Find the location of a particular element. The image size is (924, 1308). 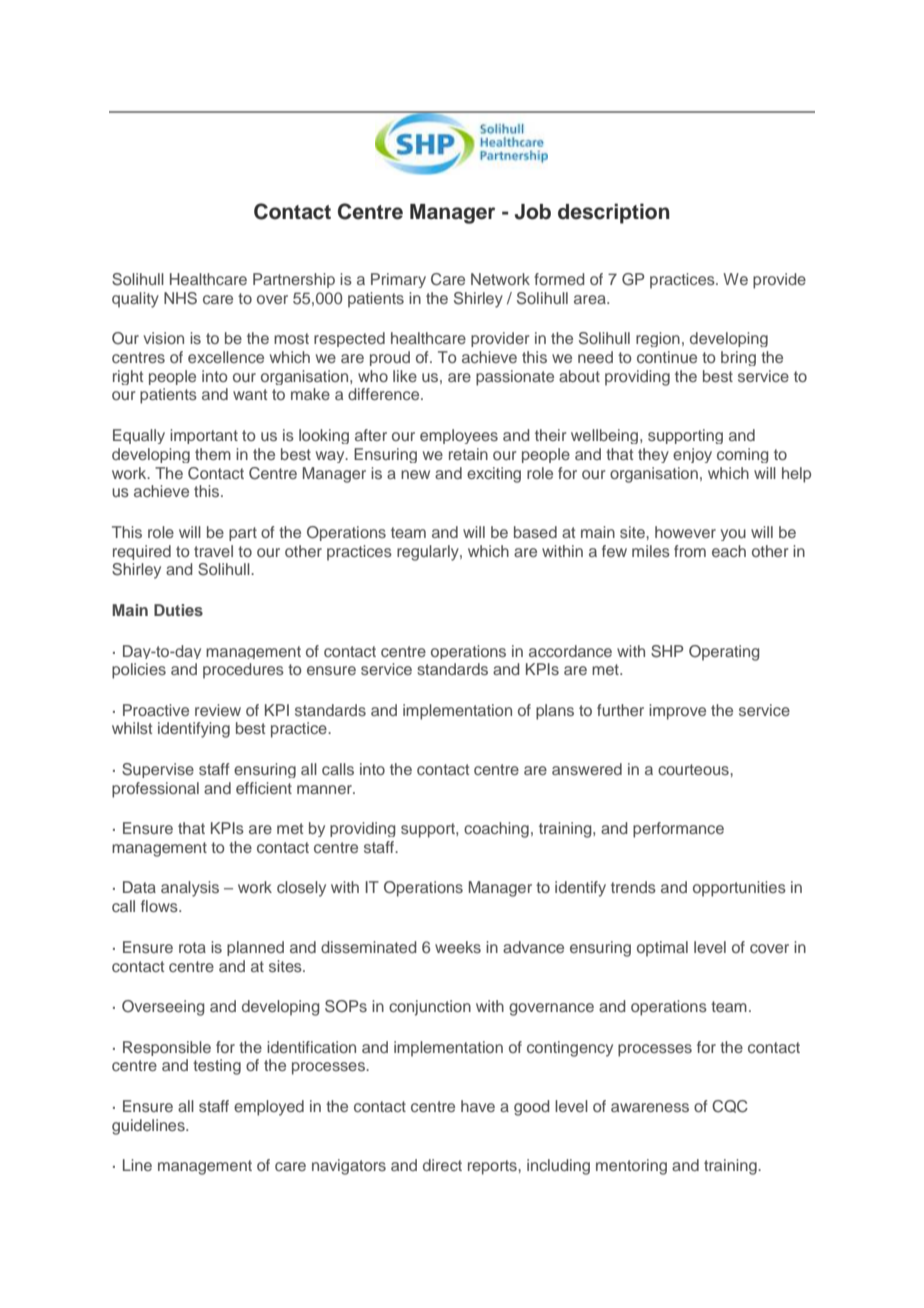

direct is located at coordinates (442, 1165).
